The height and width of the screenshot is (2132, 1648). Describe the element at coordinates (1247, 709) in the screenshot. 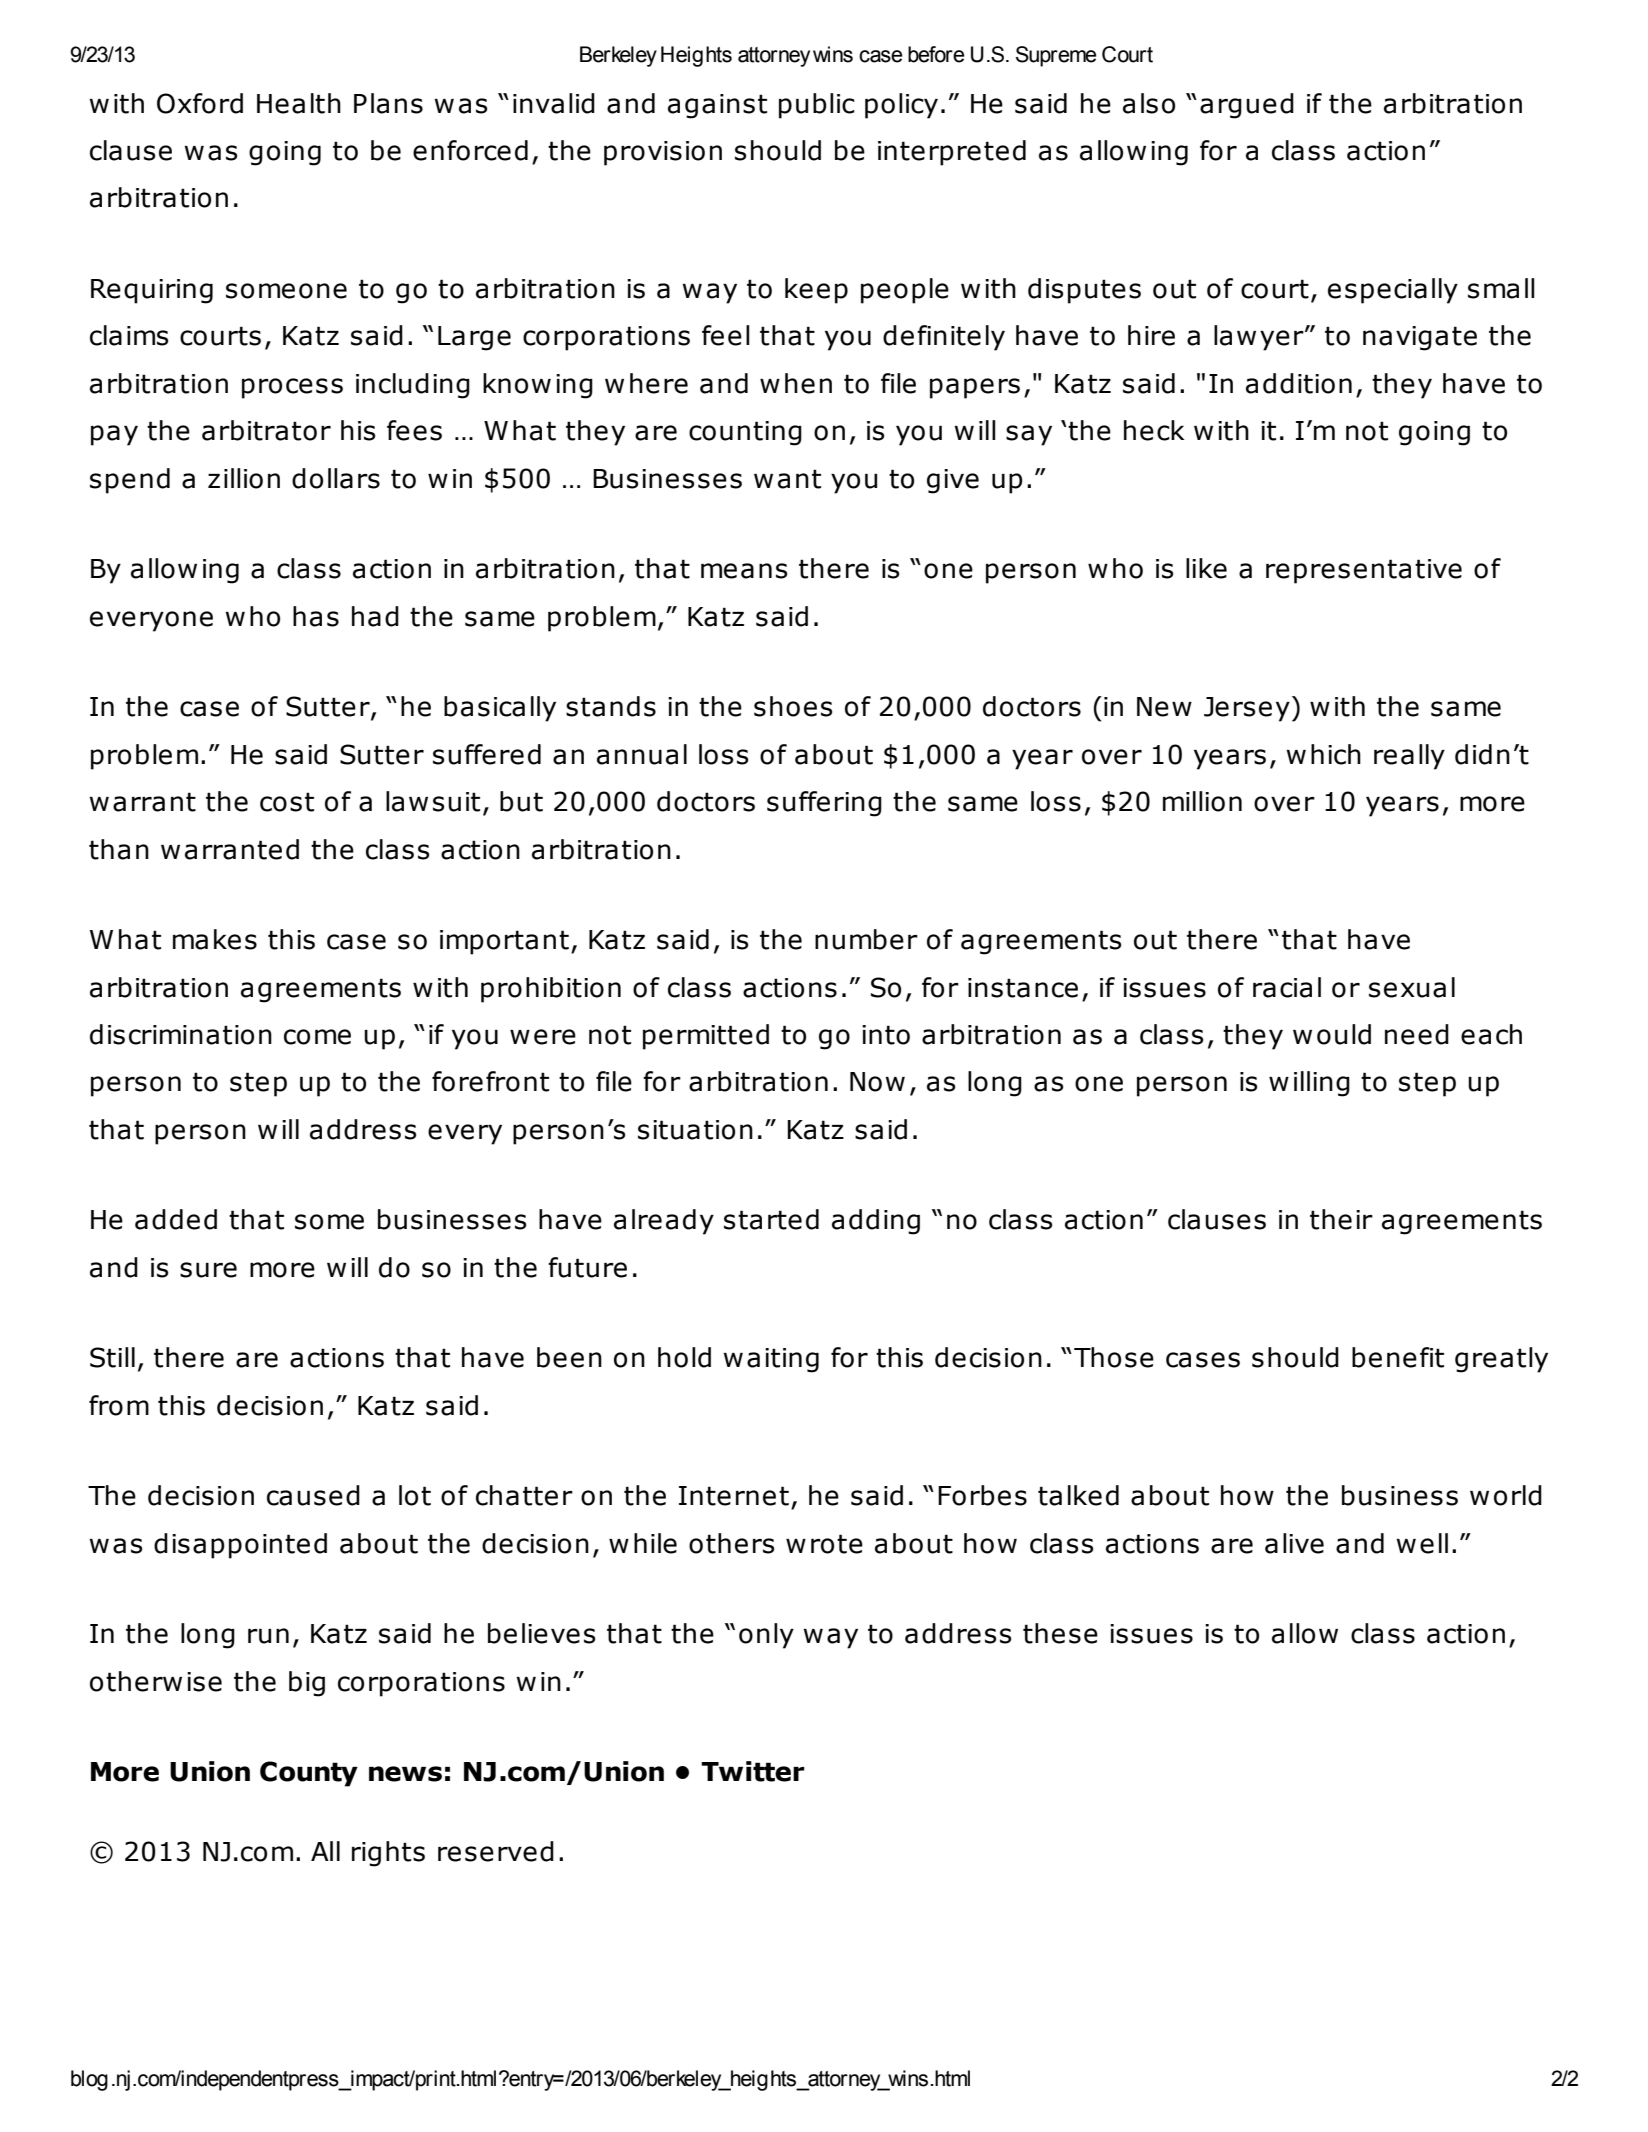

I see `Jersey` at that location.
